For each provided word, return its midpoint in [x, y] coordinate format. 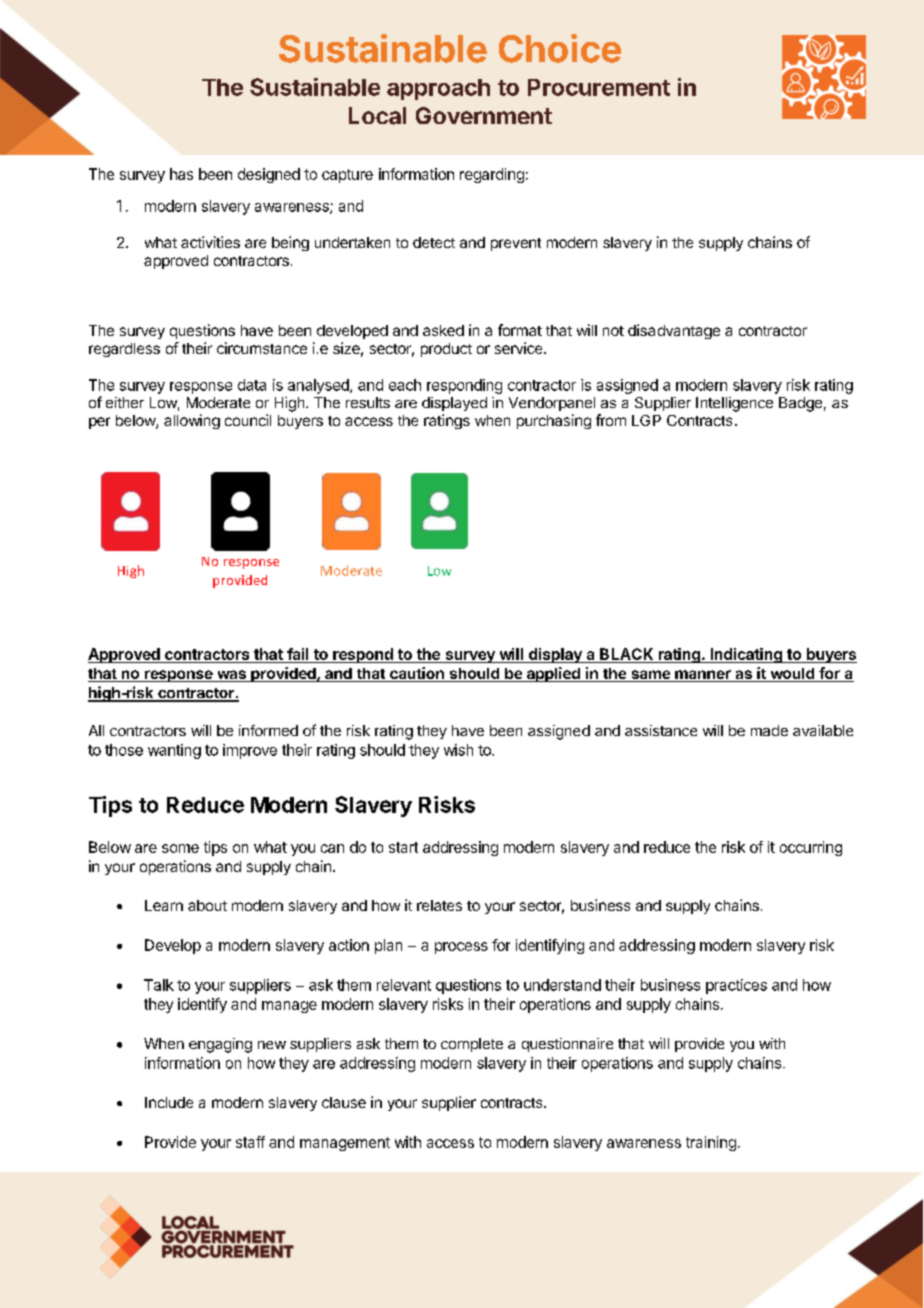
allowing [192, 421]
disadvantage [674, 331]
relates [439, 905]
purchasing [554, 421]
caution [417, 674]
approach [438, 89]
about [207, 905]
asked [443, 330]
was [231, 676]
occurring [811, 848]
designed [269, 175]
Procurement [599, 87]
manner [703, 676]
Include [169, 1102]
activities [210, 242]
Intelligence [734, 404]
